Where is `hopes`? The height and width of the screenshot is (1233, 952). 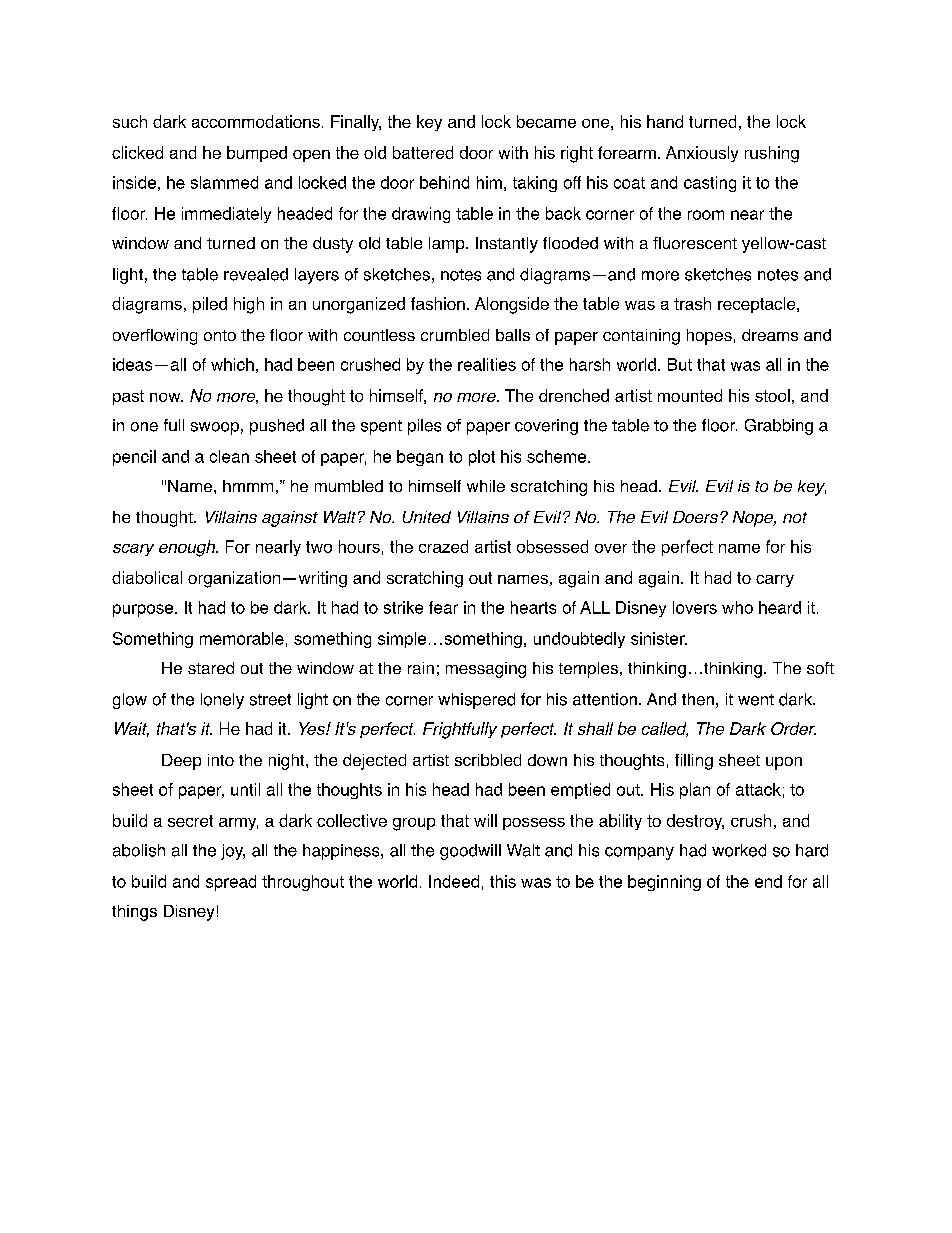
hopes is located at coordinates (709, 337).
